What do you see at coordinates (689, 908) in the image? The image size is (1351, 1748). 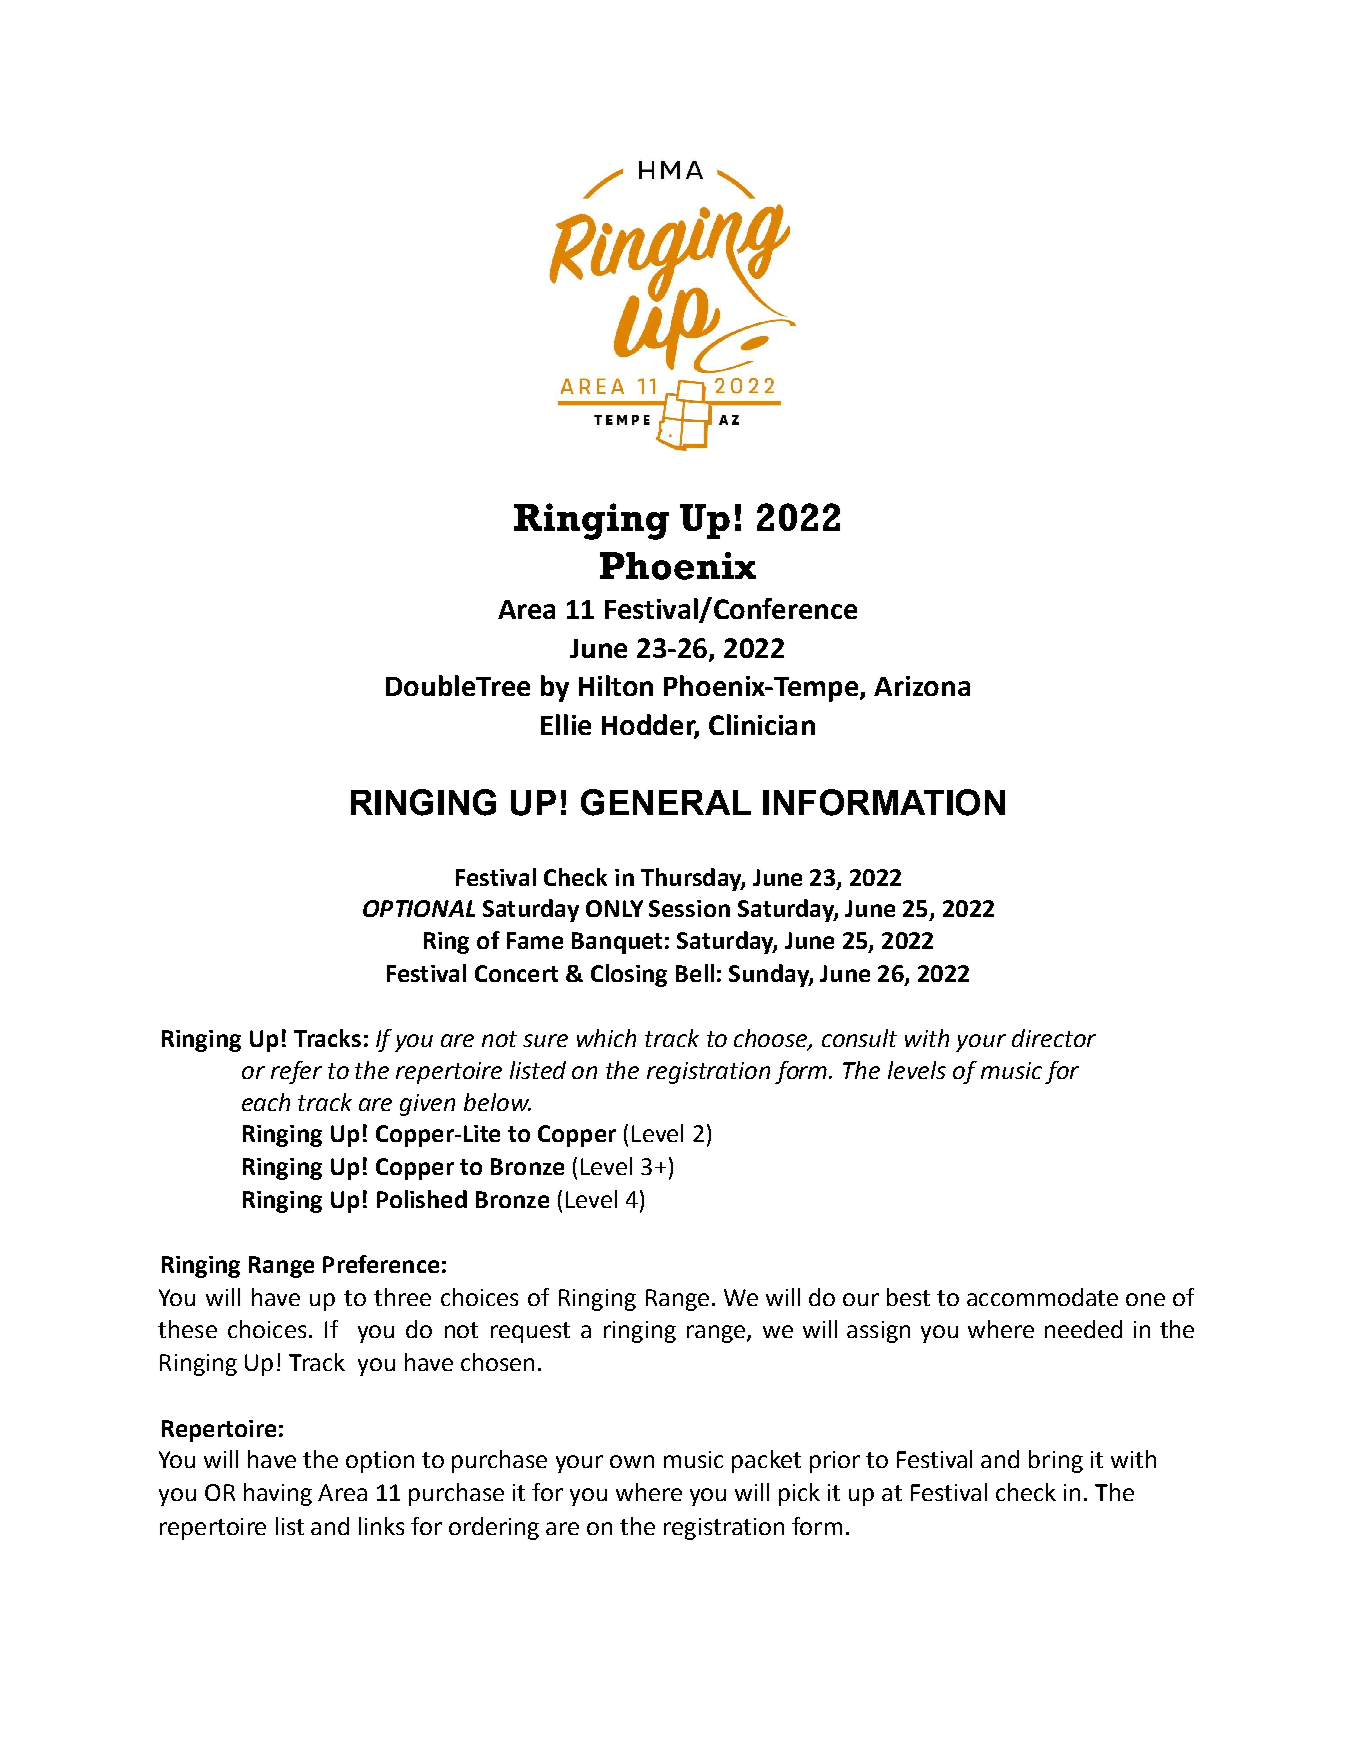 I see `Session` at bounding box center [689, 908].
